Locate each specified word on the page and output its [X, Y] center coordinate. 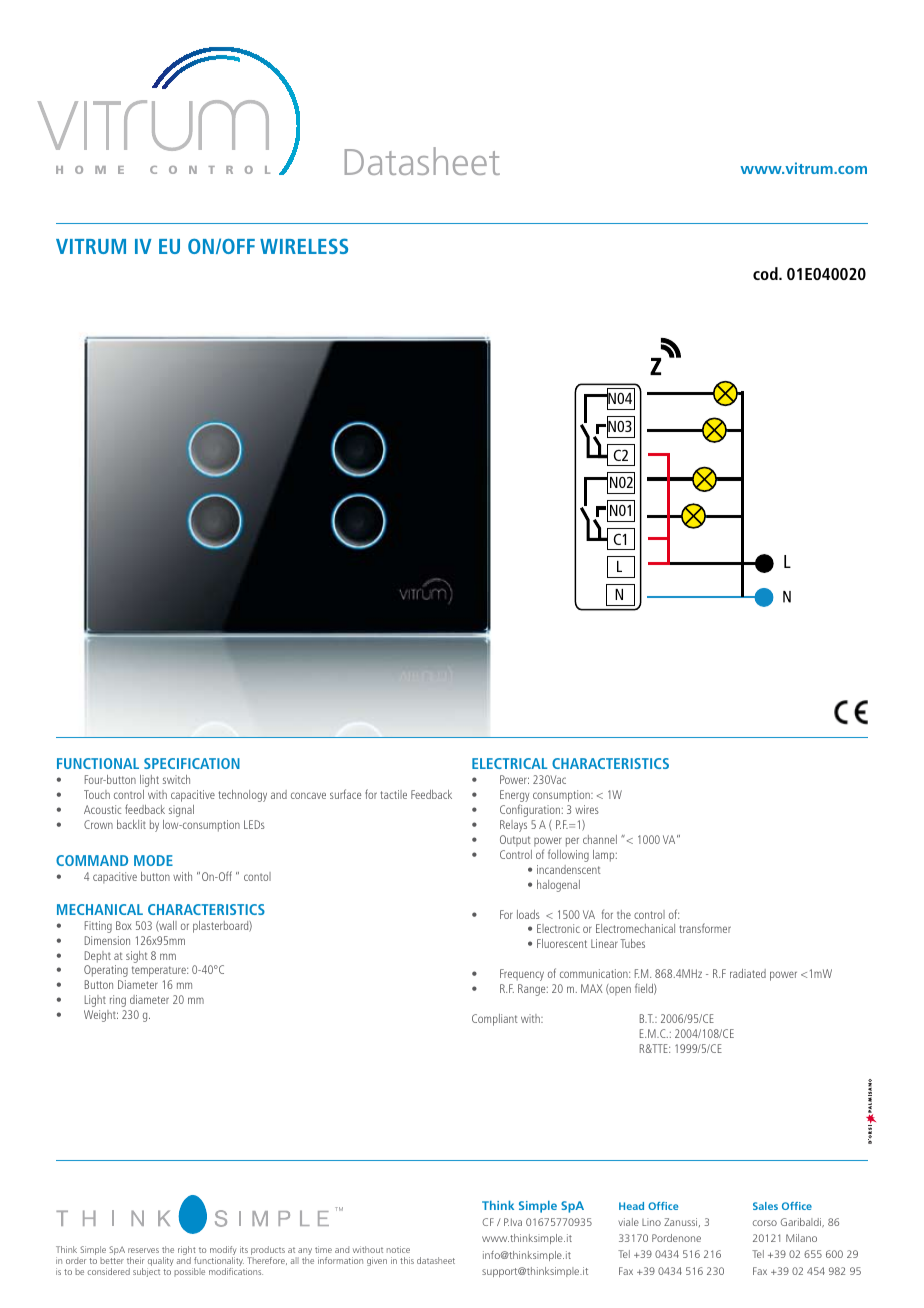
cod [766, 273]
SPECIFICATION [192, 763]
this [407, 1260]
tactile [394, 794]
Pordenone [676, 1238]
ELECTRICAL [510, 763]
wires [587, 809]
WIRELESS [304, 246]
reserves [143, 1250]
